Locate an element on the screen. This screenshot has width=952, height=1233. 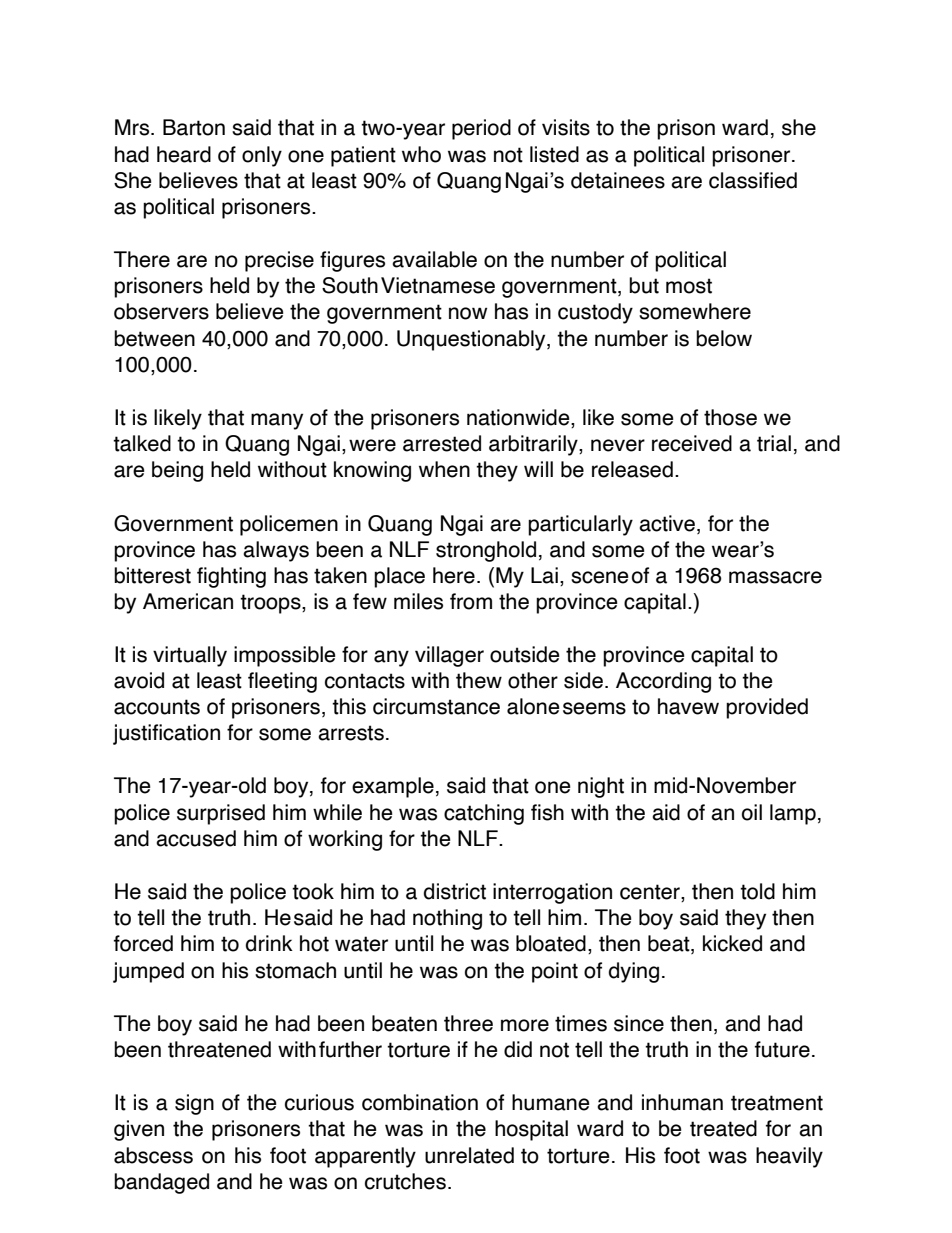
villager is located at coordinates (449, 656).
